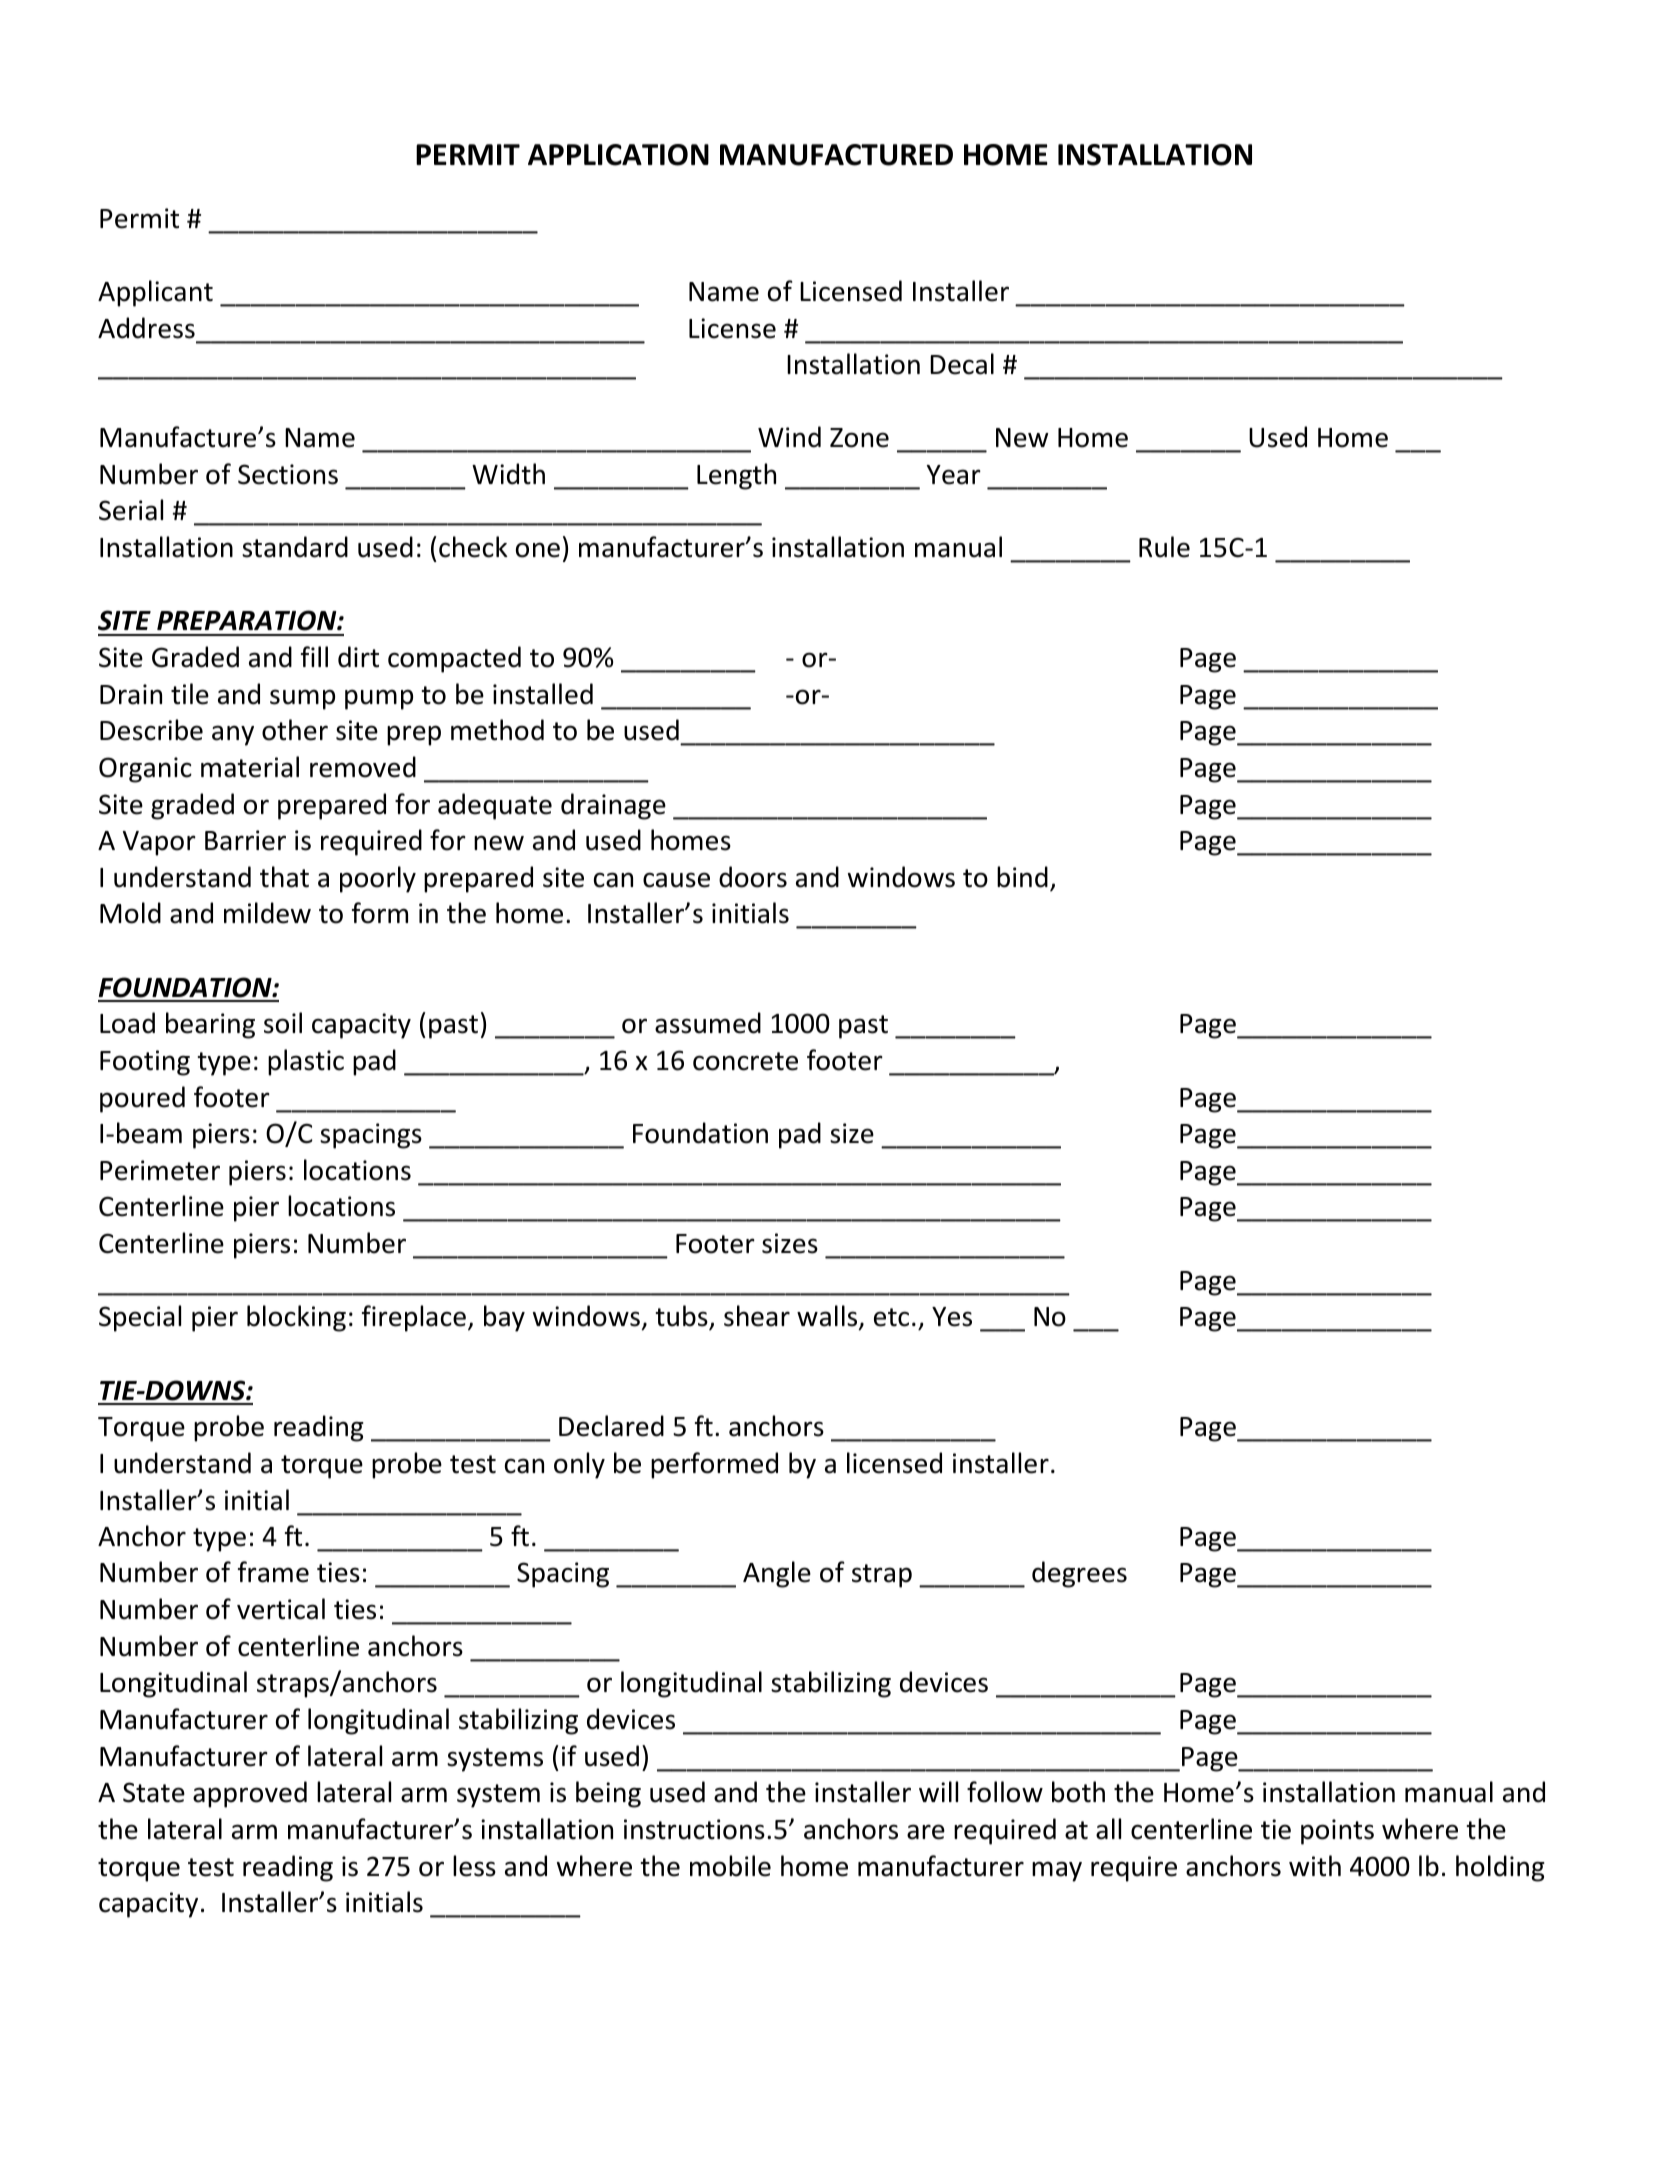 The width and height of the document is (1669, 2160). What do you see at coordinates (952, 1317) in the document?
I see `Yes` at bounding box center [952, 1317].
